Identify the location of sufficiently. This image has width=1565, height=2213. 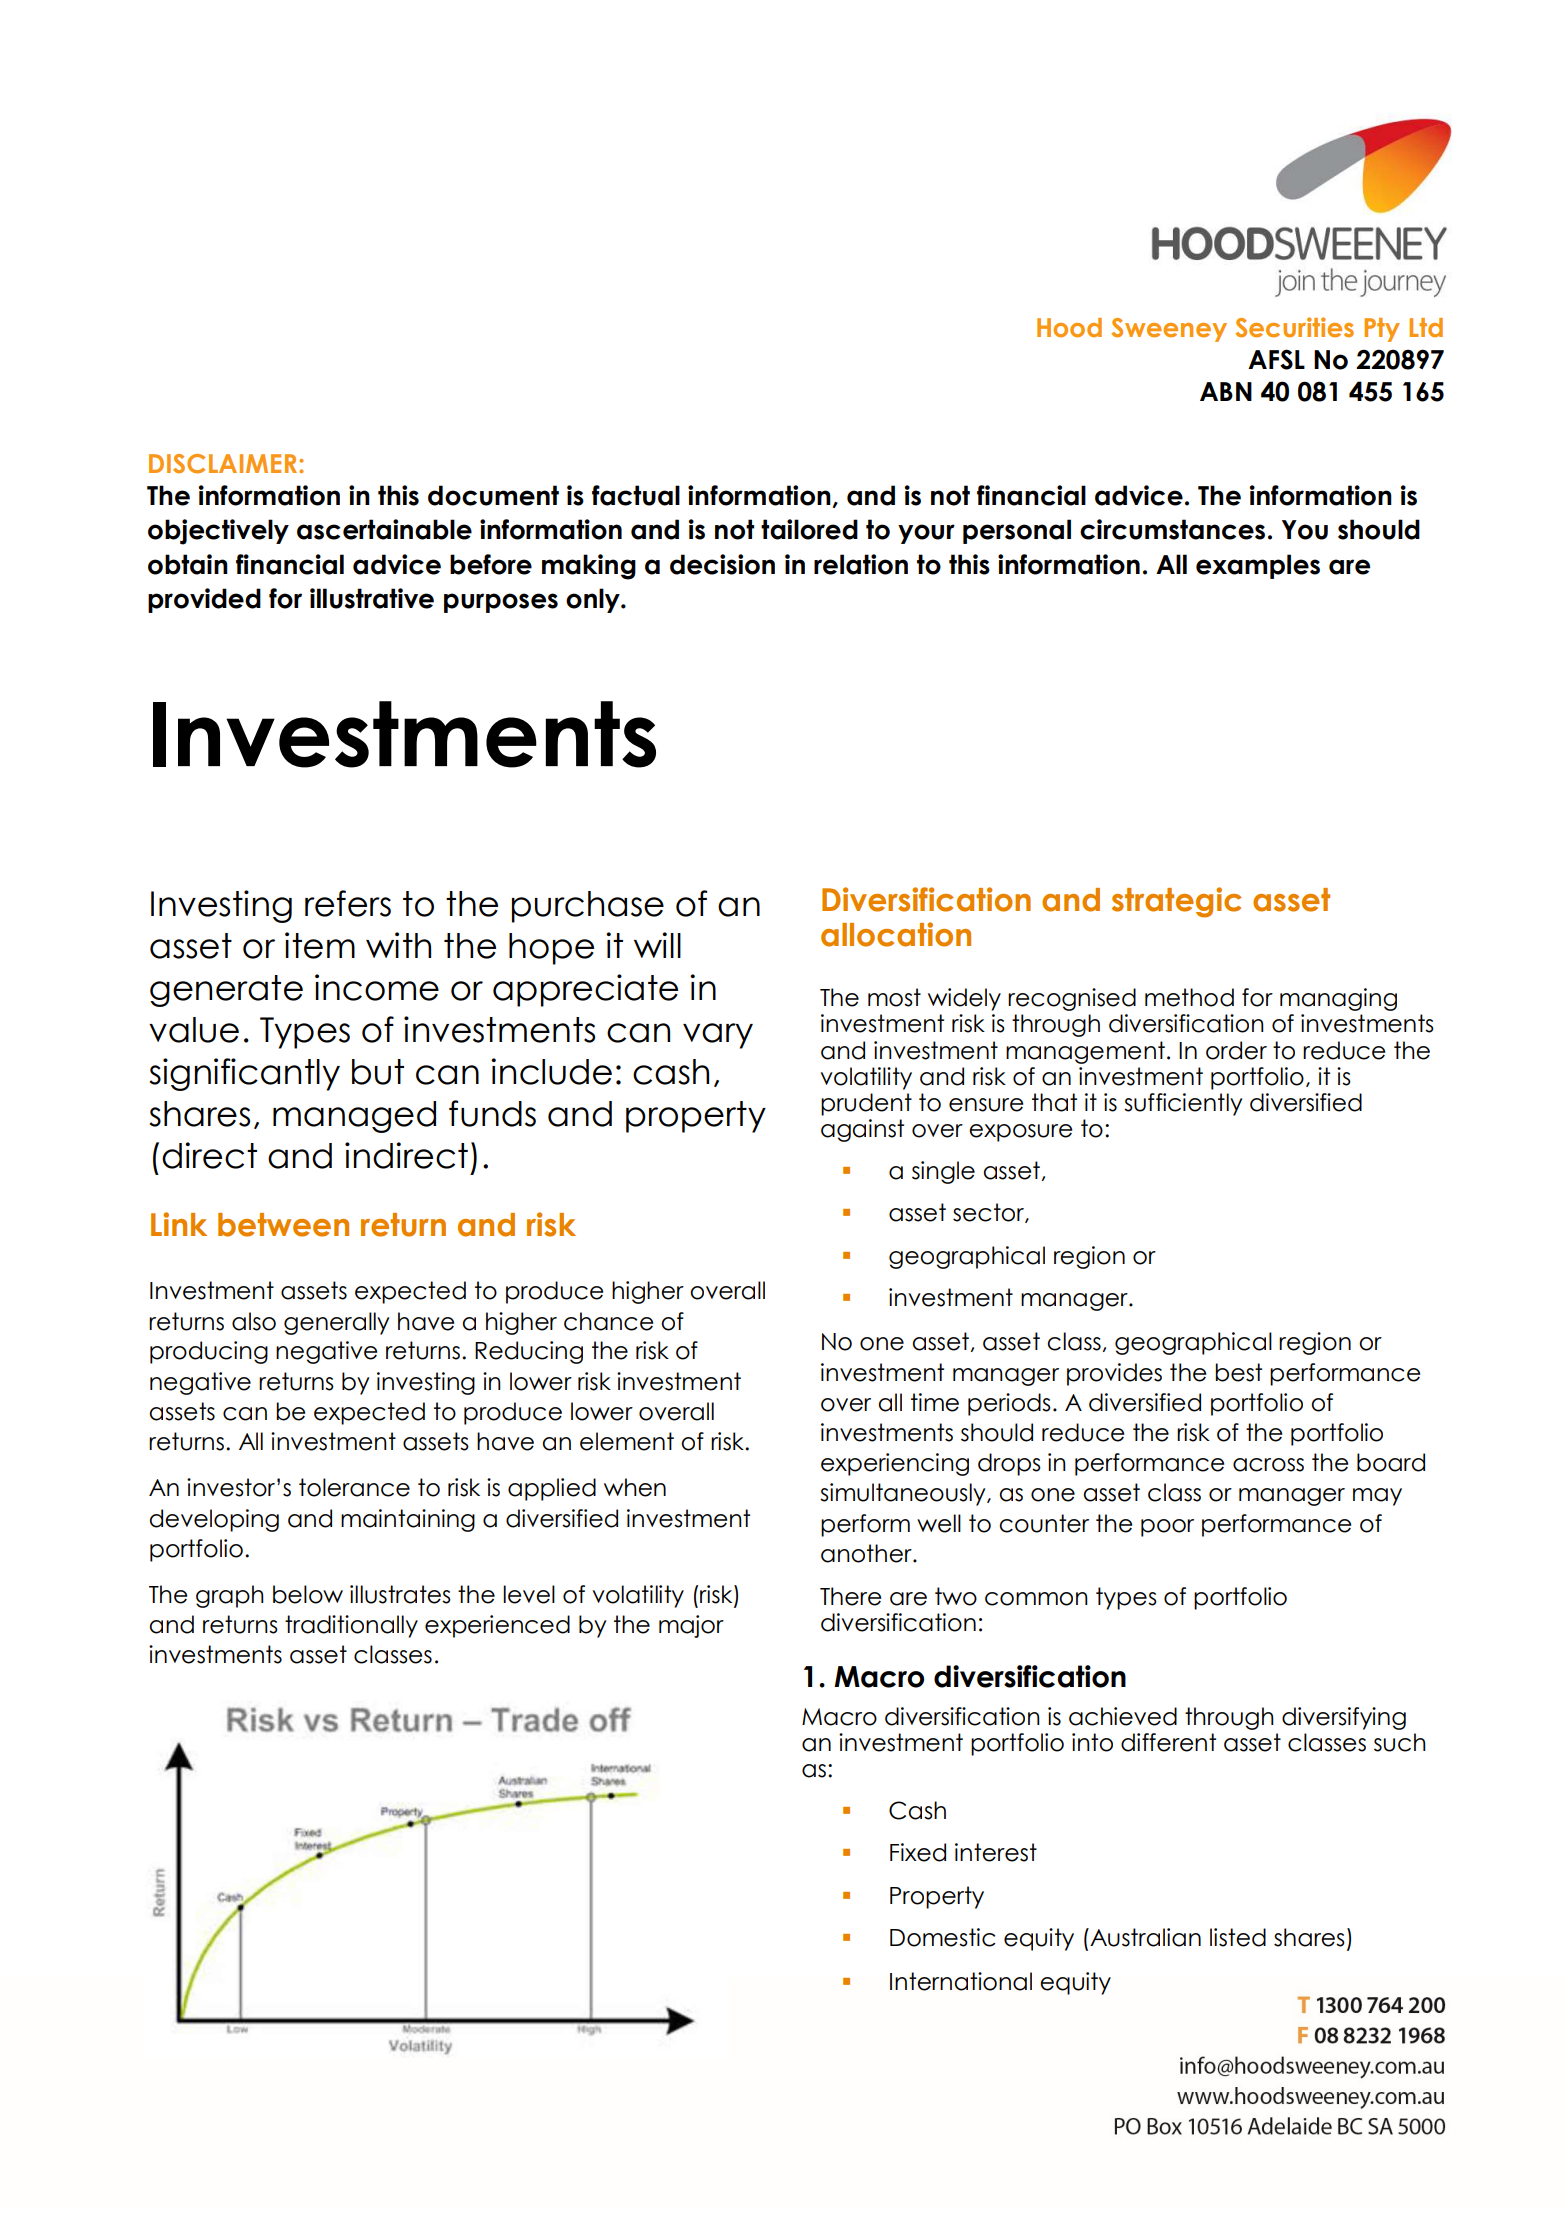
(1183, 1104).
